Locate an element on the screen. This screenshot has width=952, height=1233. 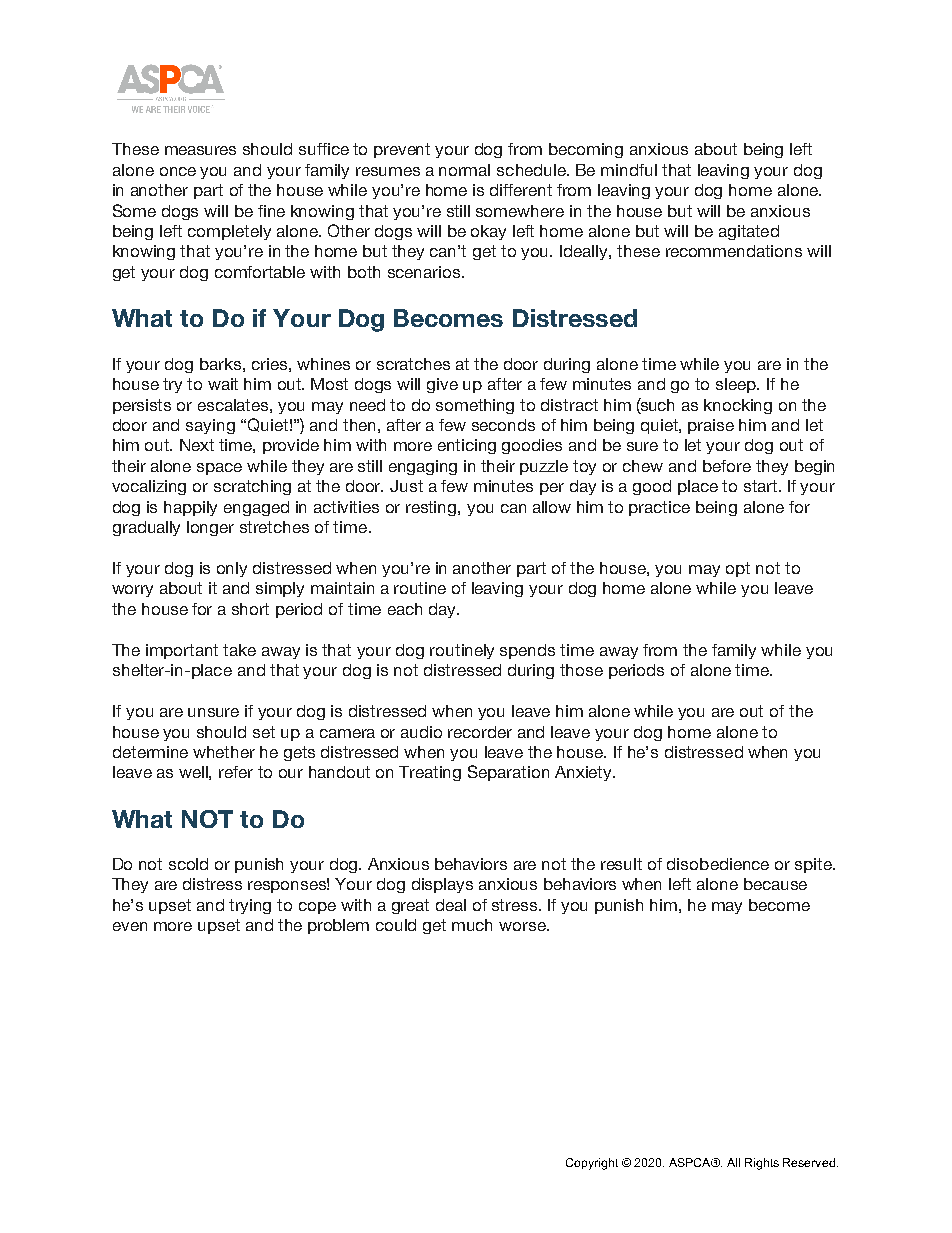
normal is located at coordinates (464, 170).
